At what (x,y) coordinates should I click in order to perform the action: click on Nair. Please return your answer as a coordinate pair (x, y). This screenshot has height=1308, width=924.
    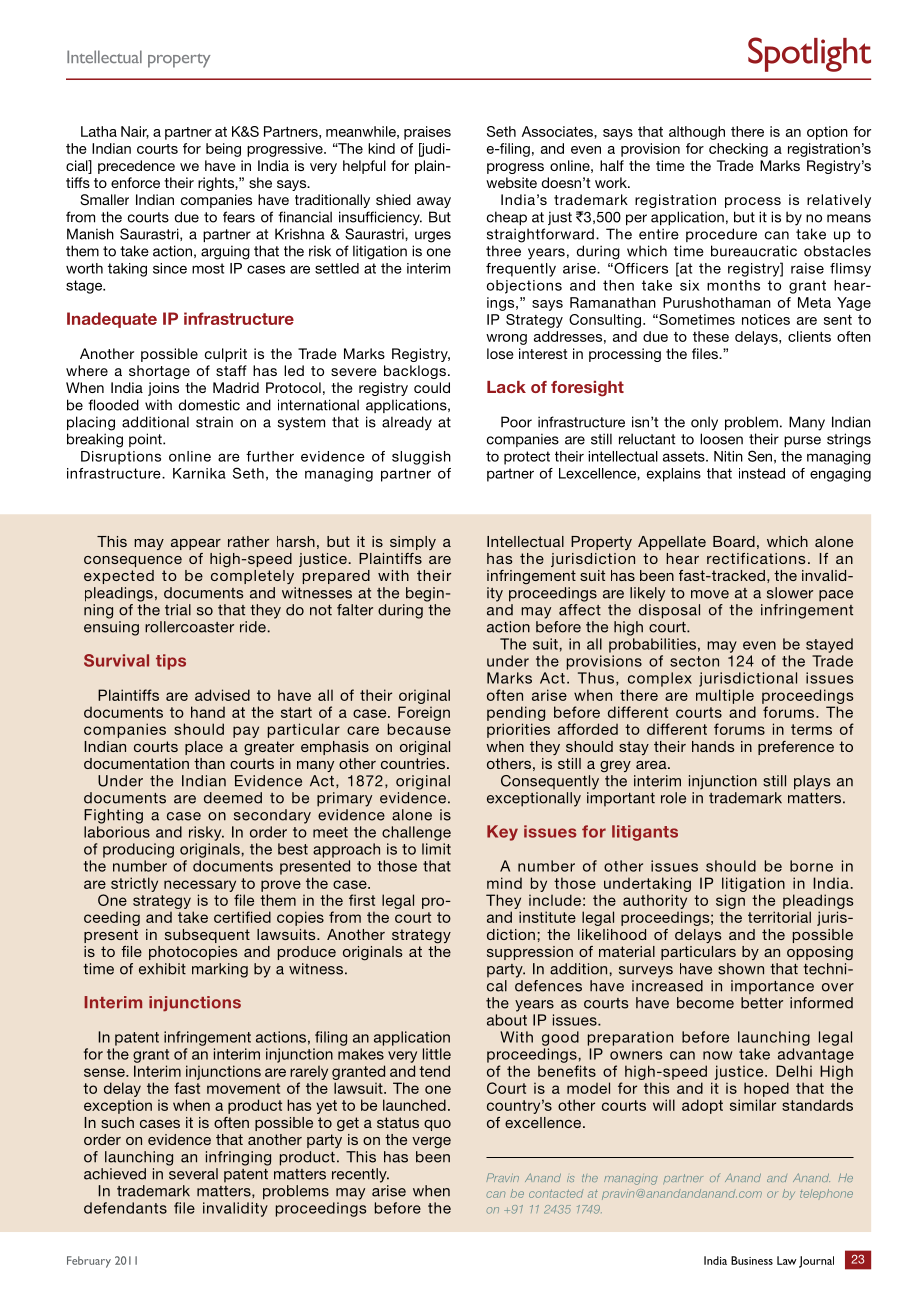
    Looking at the image, I should click on (135, 132).
